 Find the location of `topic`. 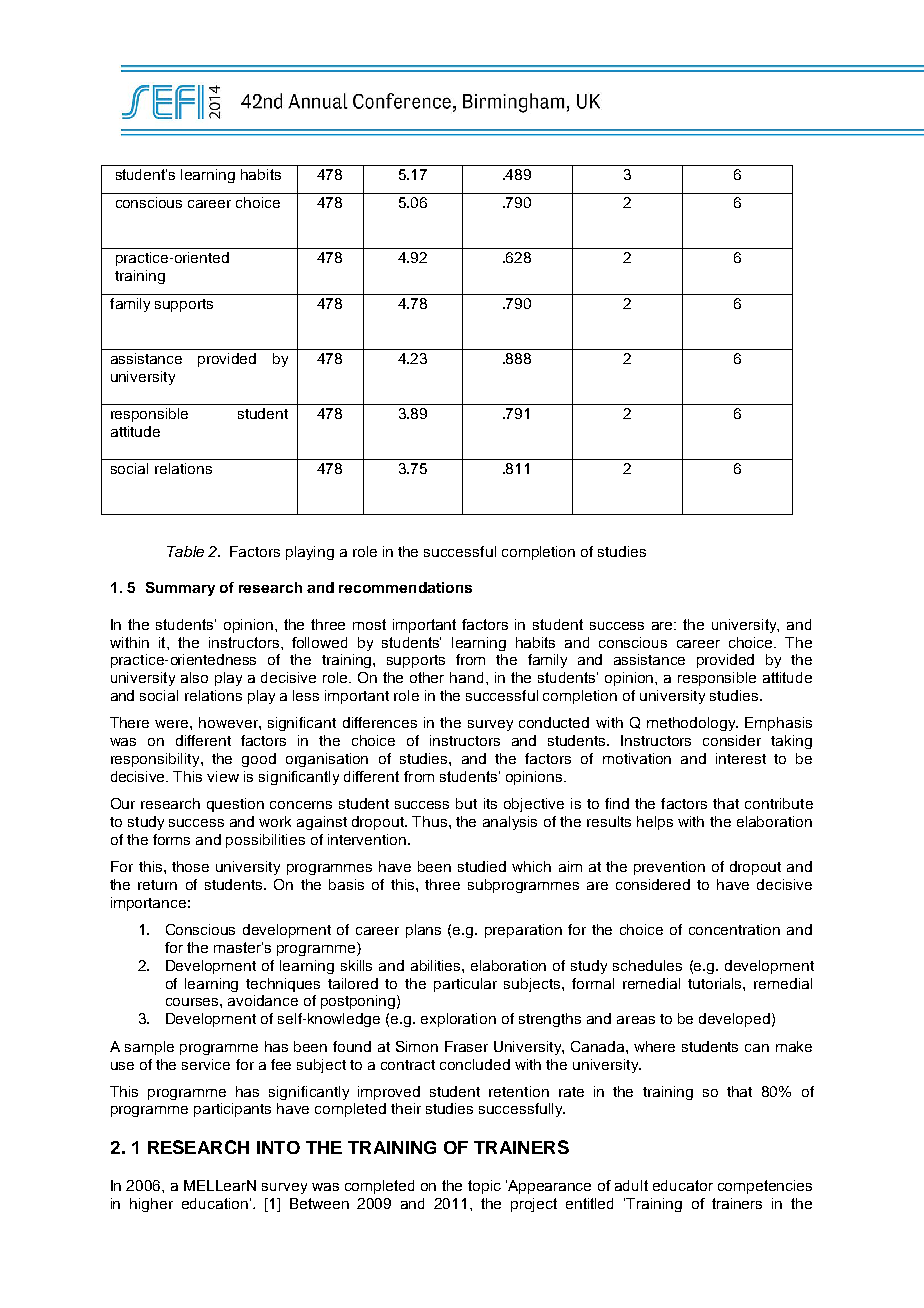

topic is located at coordinates (484, 1187).
